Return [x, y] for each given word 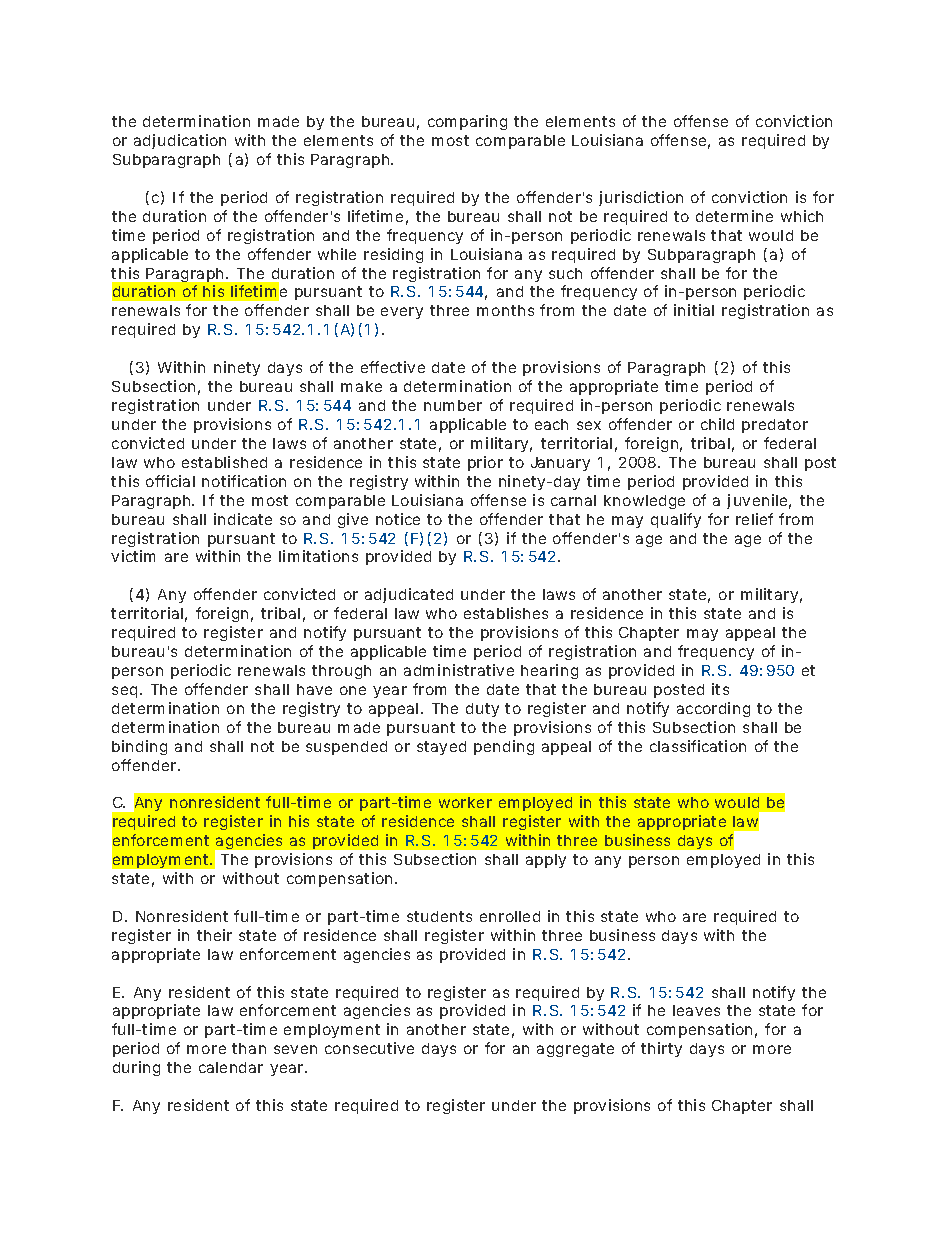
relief [754, 519]
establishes [506, 613]
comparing [467, 122]
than [249, 1048]
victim [133, 556]
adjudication [180, 141]
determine [734, 216]
